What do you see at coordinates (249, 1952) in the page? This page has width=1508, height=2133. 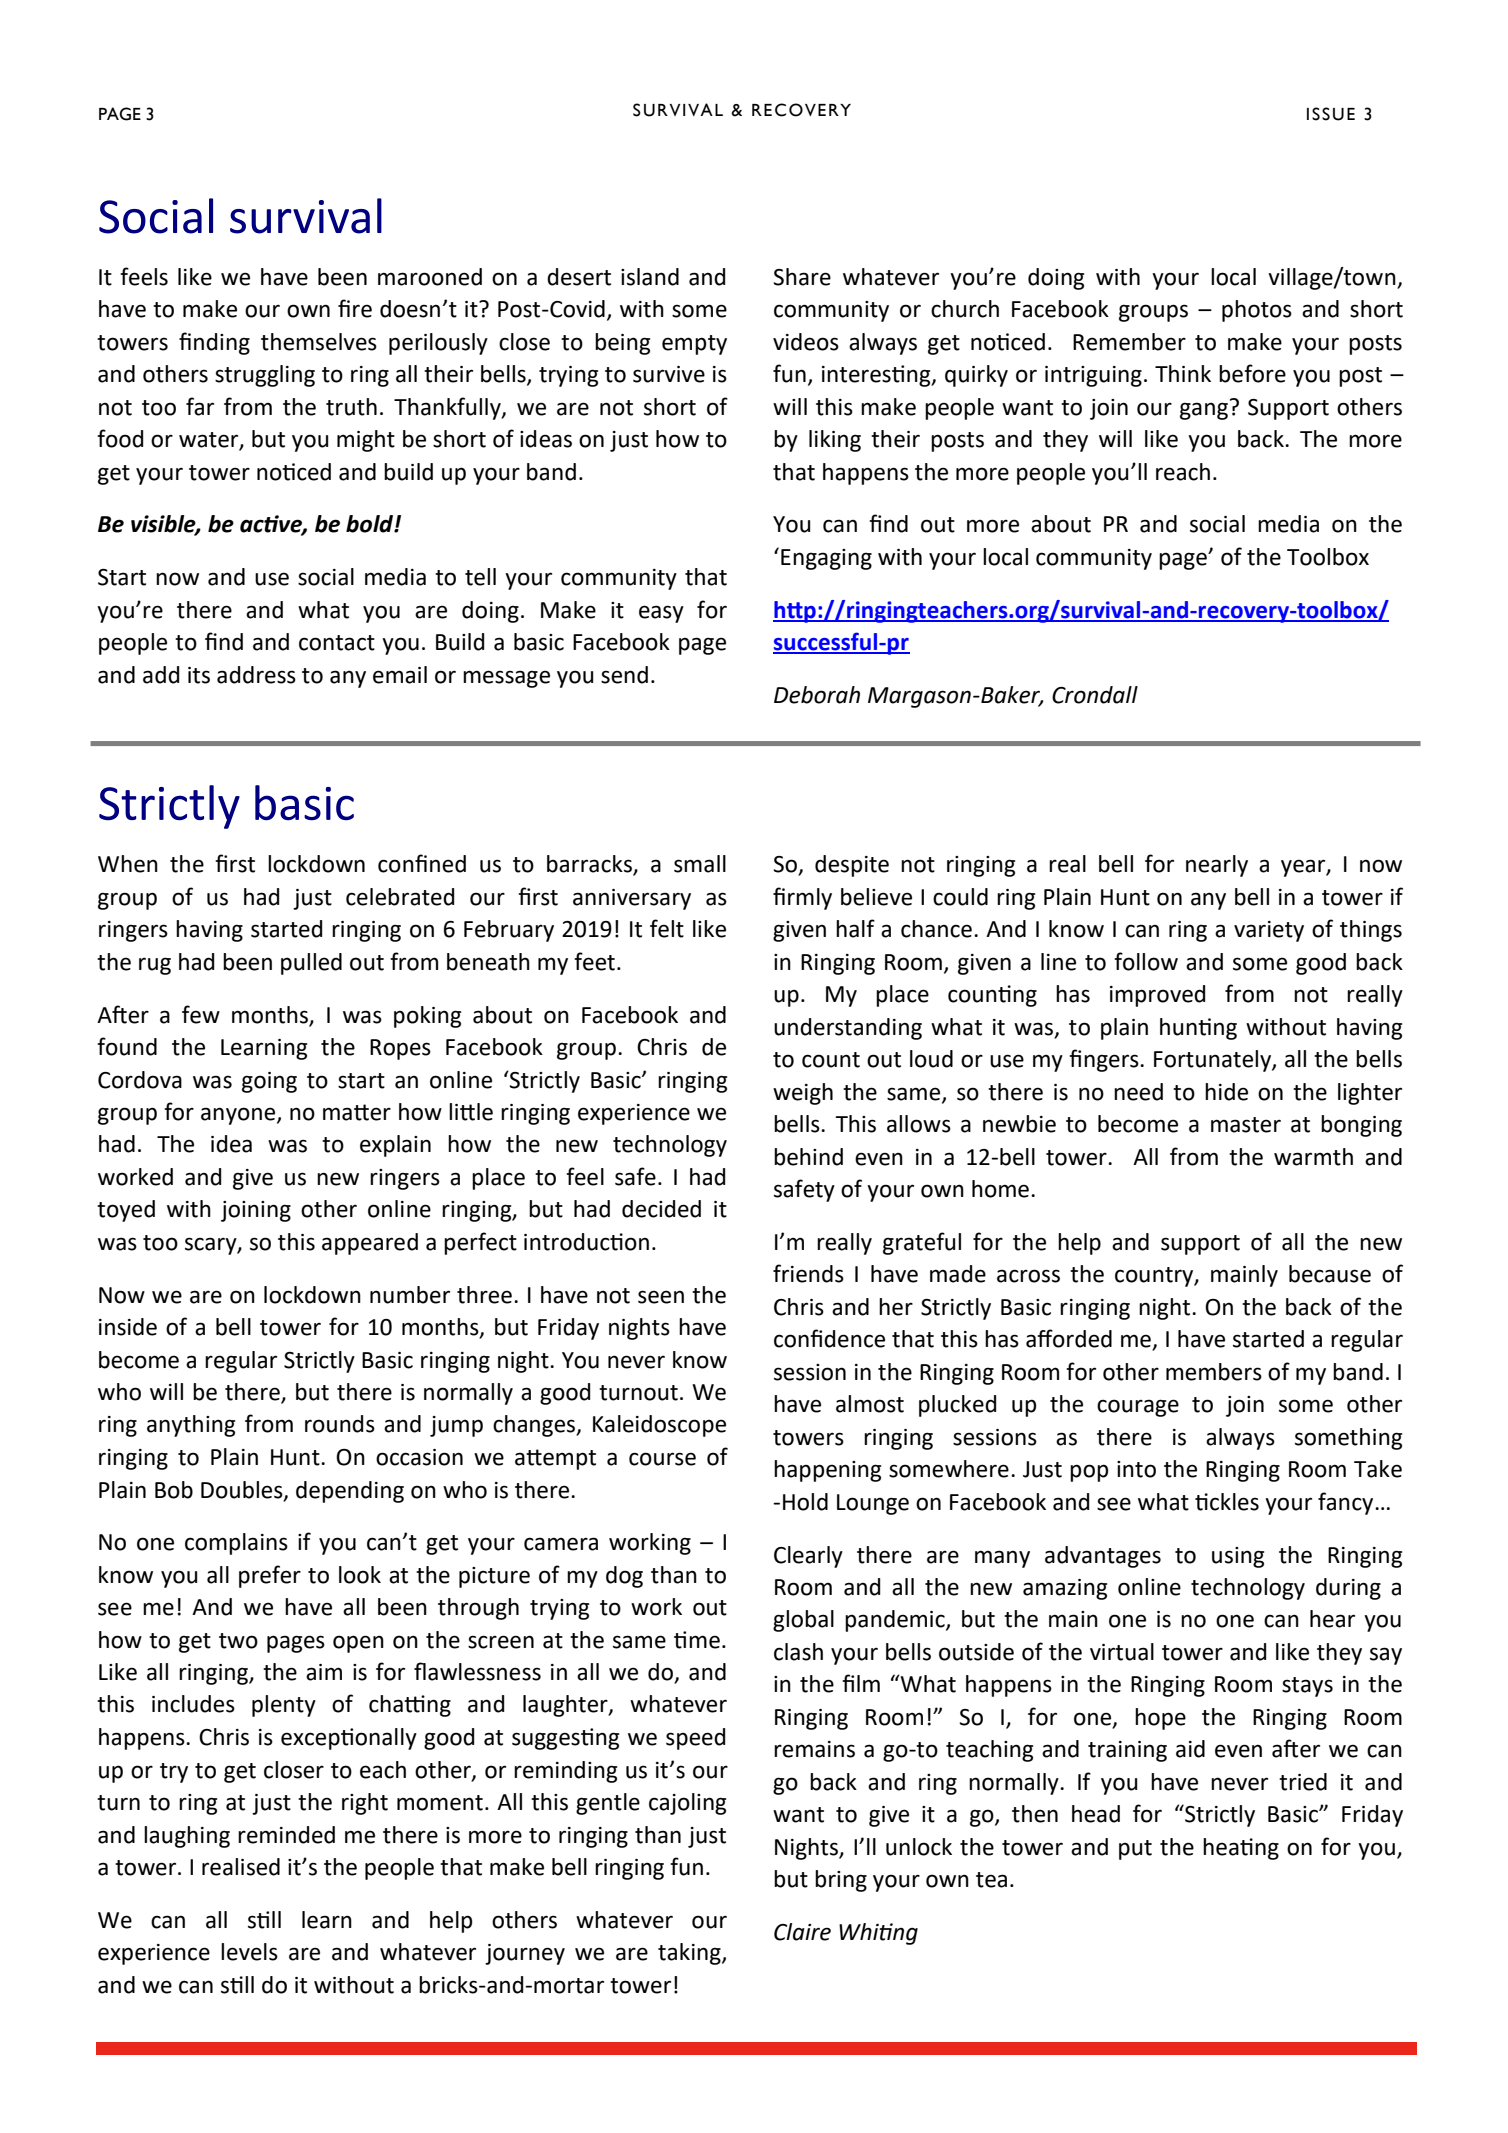 I see `levels` at bounding box center [249, 1952].
